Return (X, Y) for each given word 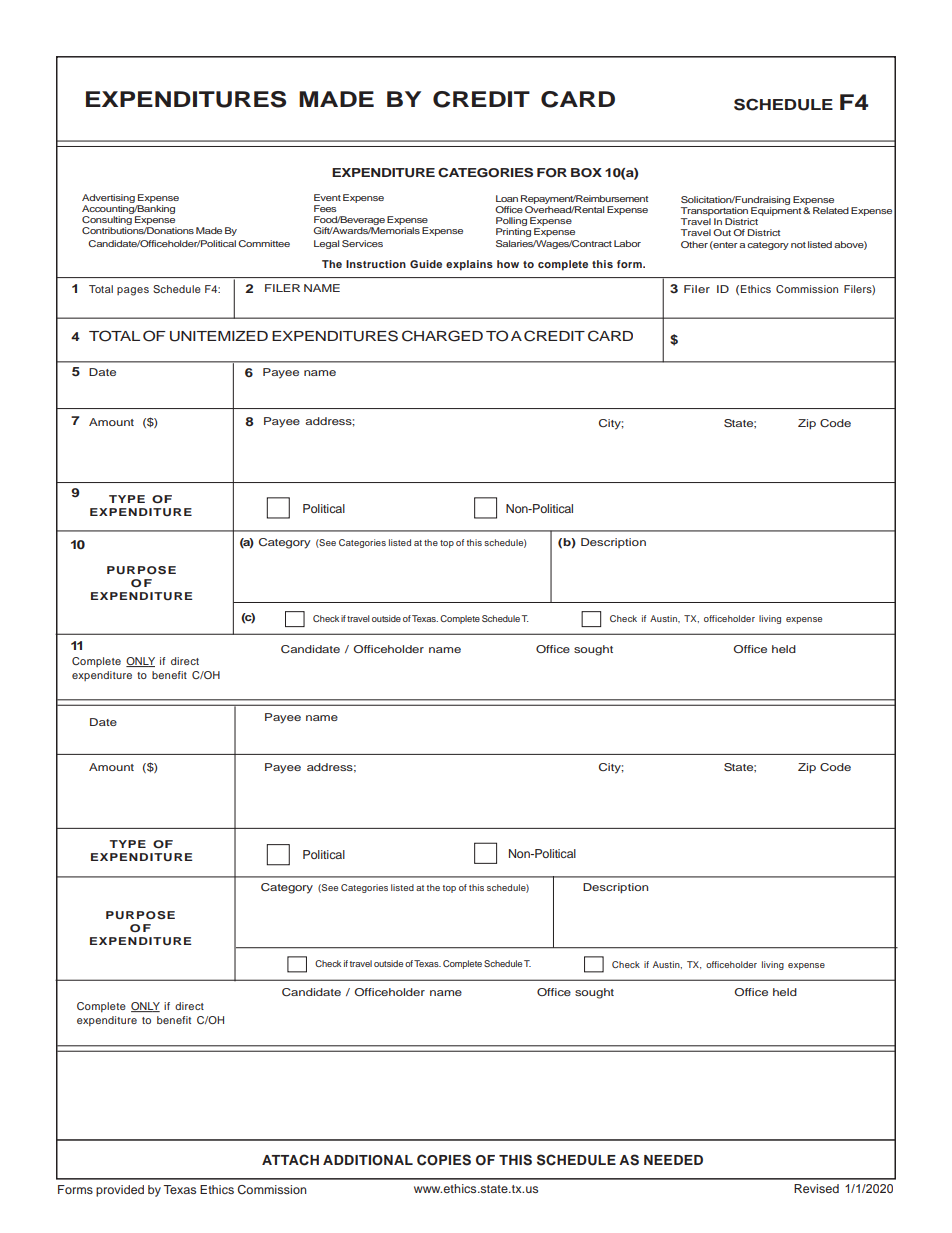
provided (120, 1191)
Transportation (714, 211)
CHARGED (442, 336)
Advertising (108, 198)
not (798, 245)
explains (469, 265)
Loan (507, 198)
